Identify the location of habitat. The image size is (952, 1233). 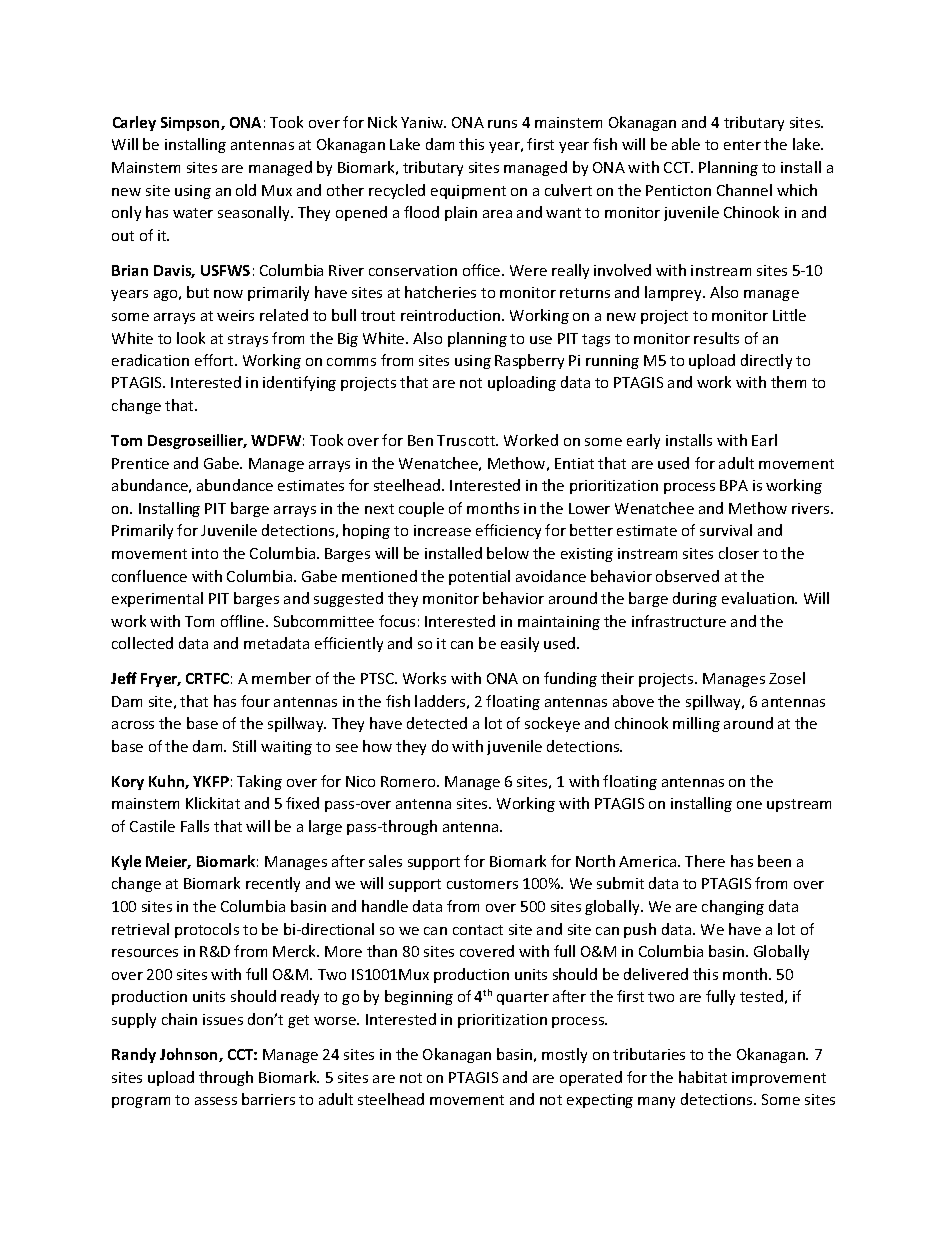
(703, 1077).
